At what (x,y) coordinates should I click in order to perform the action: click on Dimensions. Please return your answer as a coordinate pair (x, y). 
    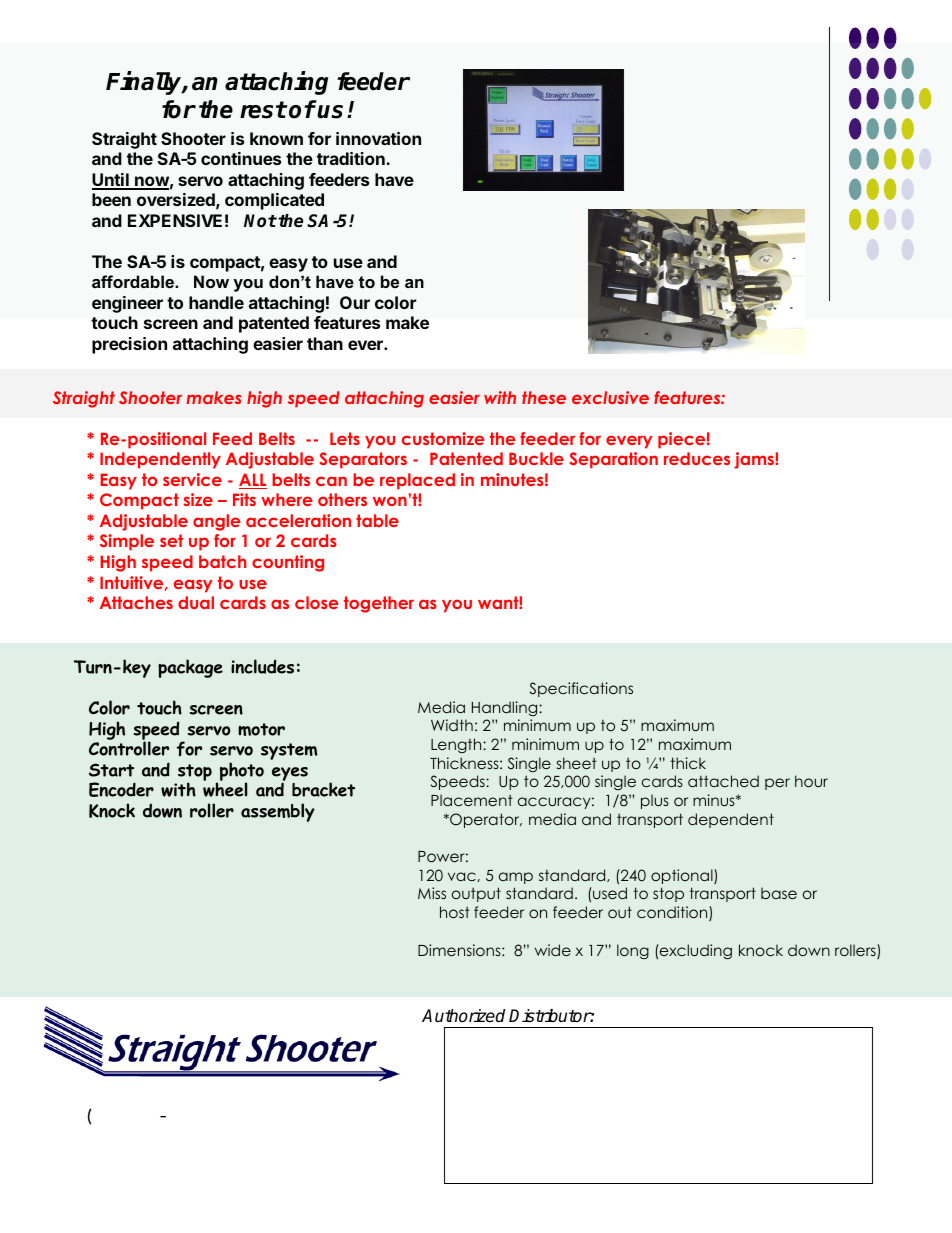
    Looking at the image, I should click on (460, 950).
